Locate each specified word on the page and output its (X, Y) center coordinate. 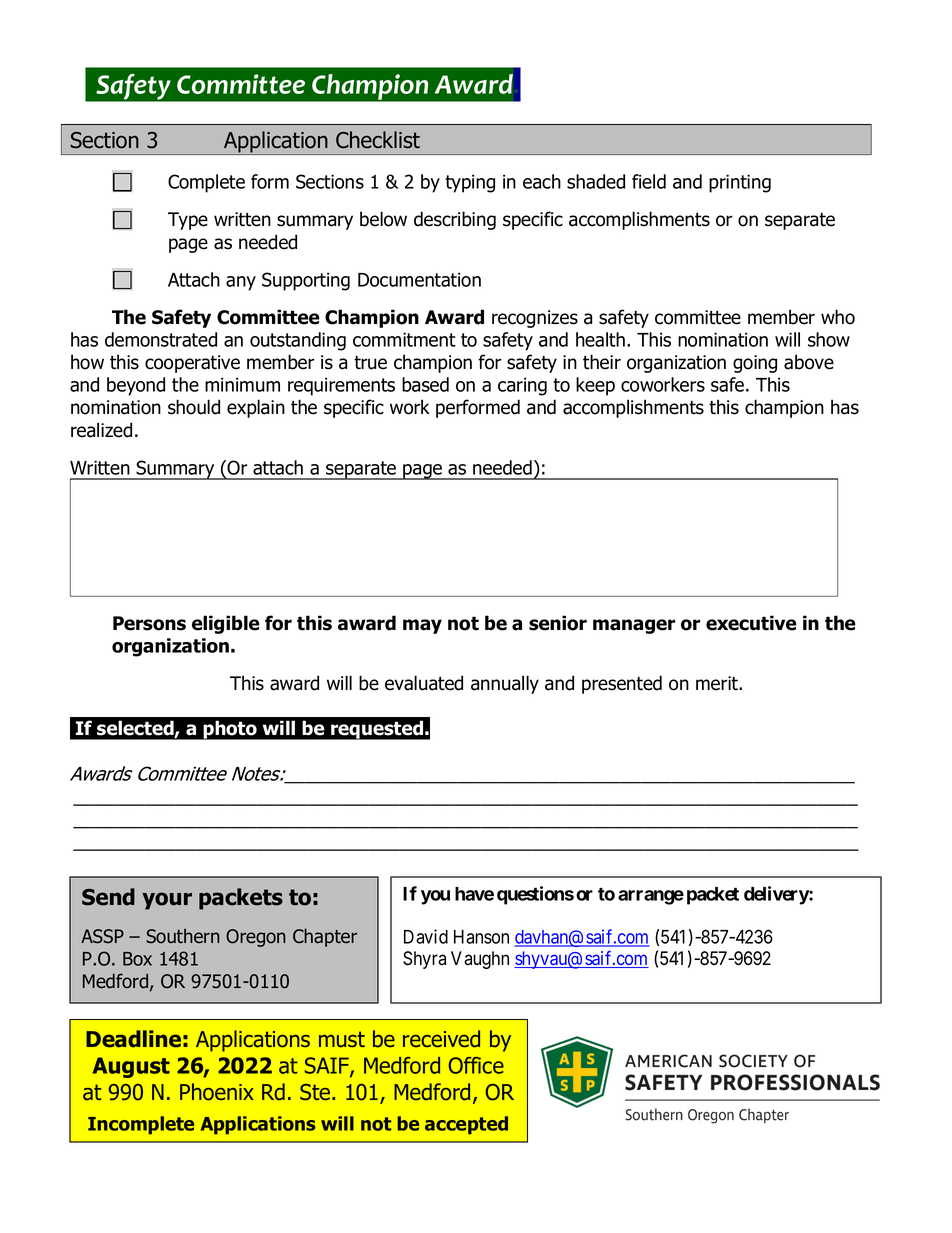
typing (470, 183)
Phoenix (217, 1092)
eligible (226, 624)
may (422, 626)
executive (751, 623)
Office (476, 1065)
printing (740, 183)
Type (188, 221)
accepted (466, 1125)
